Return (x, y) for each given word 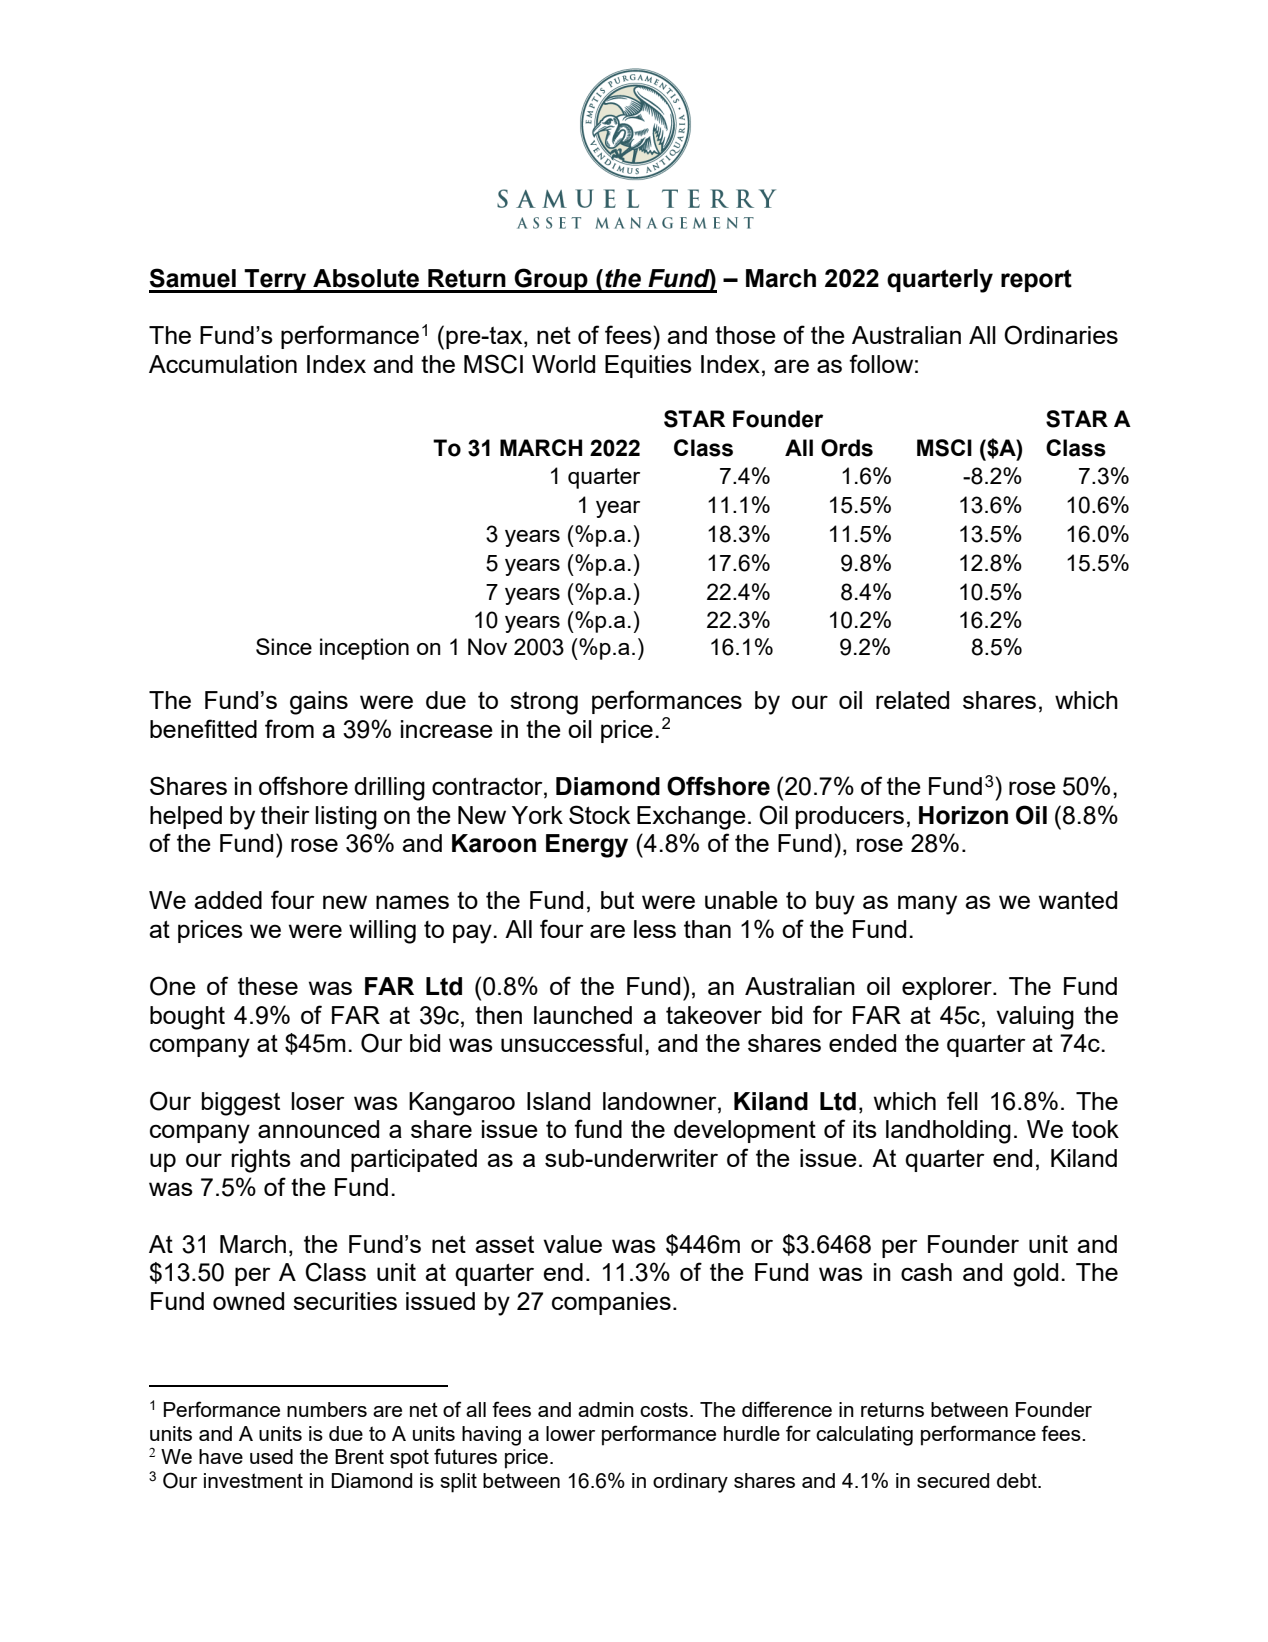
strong (544, 703)
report (1036, 280)
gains (319, 703)
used (271, 1456)
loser (318, 1101)
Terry (276, 281)
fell (962, 1100)
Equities (648, 366)
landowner (661, 1101)
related (912, 700)
